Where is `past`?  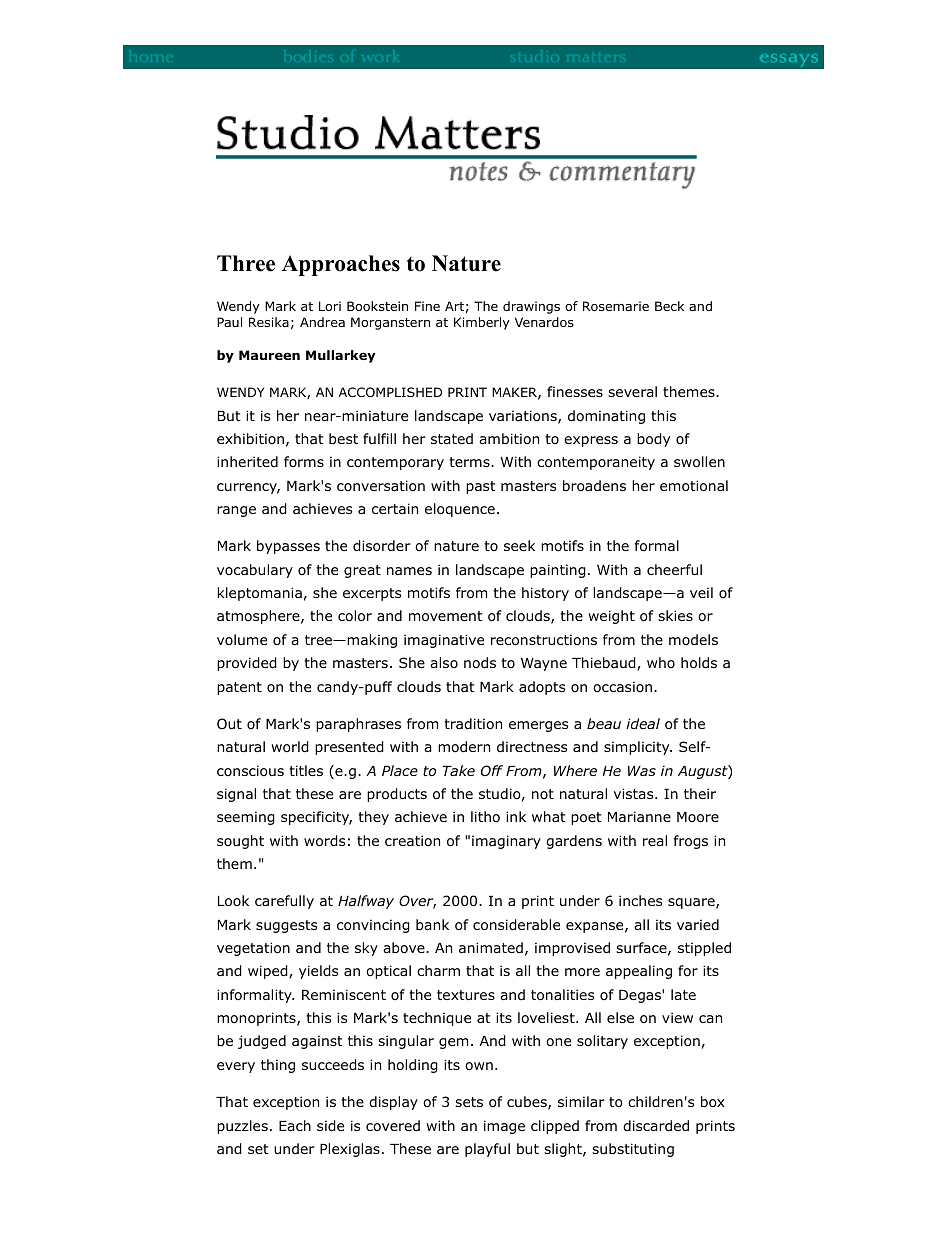 past is located at coordinates (481, 487).
